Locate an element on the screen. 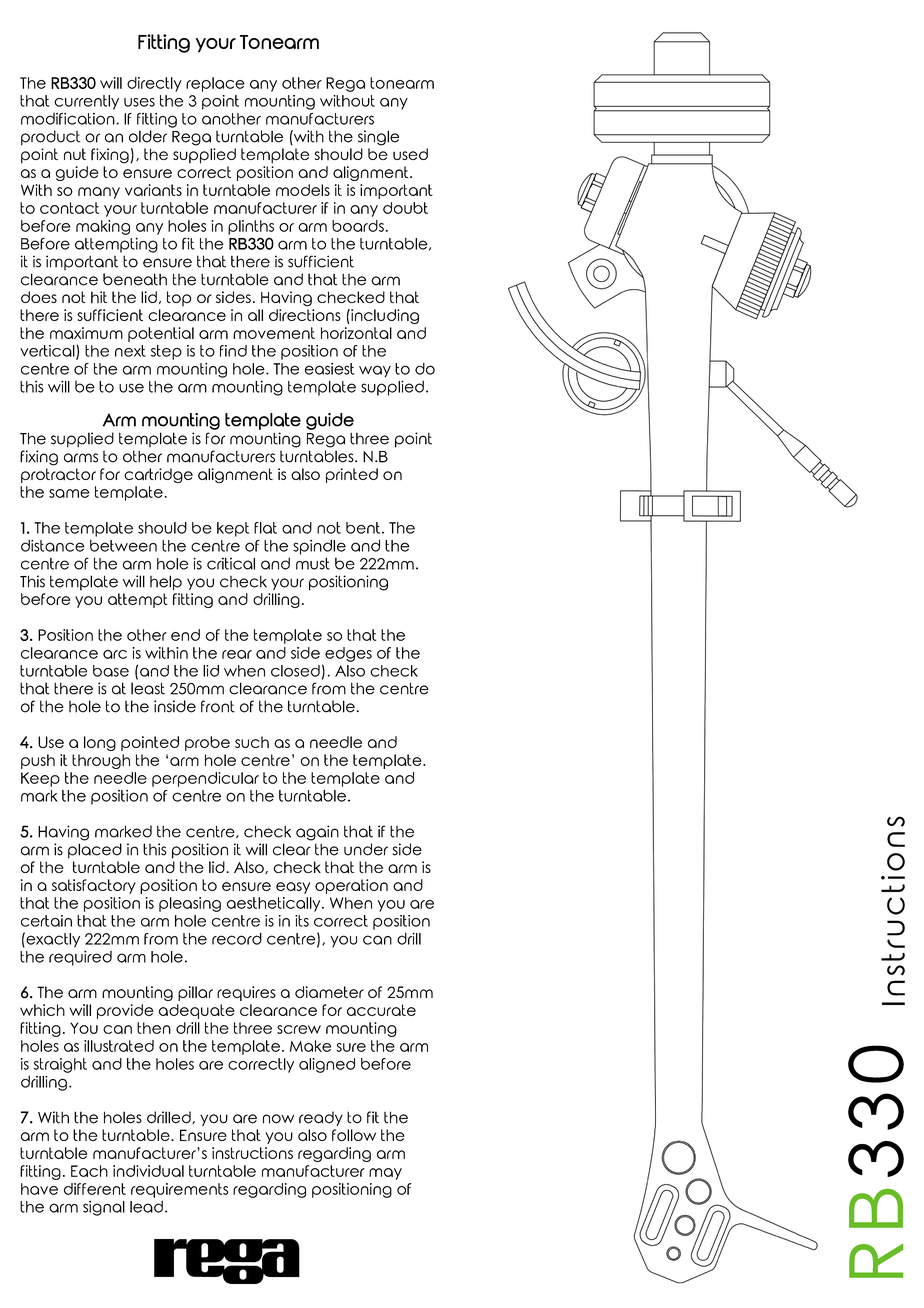  way is located at coordinates (375, 371).
